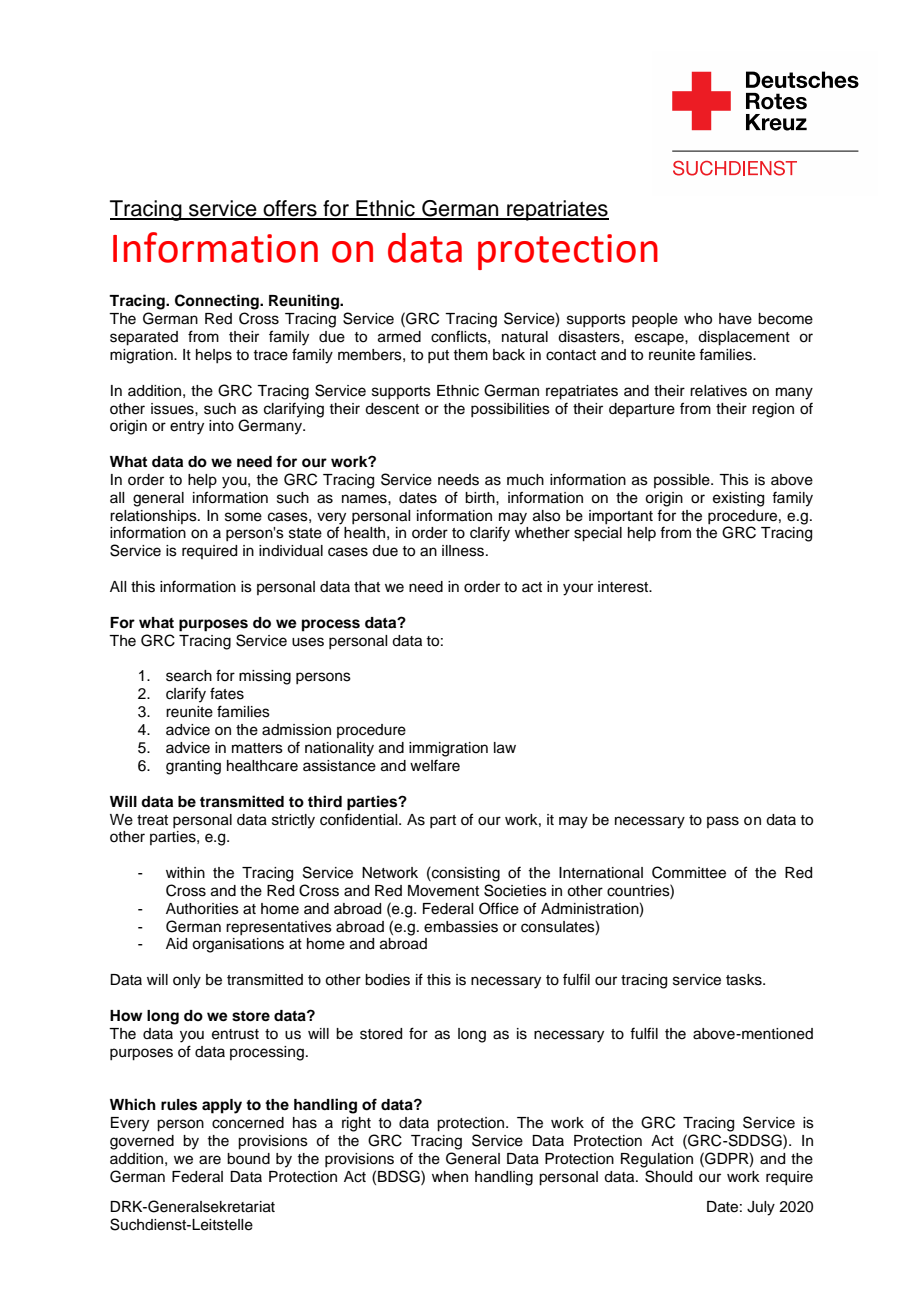  What do you see at coordinates (505, 748) in the screenshot?
I see `law` at bounding box center [505, 748].
